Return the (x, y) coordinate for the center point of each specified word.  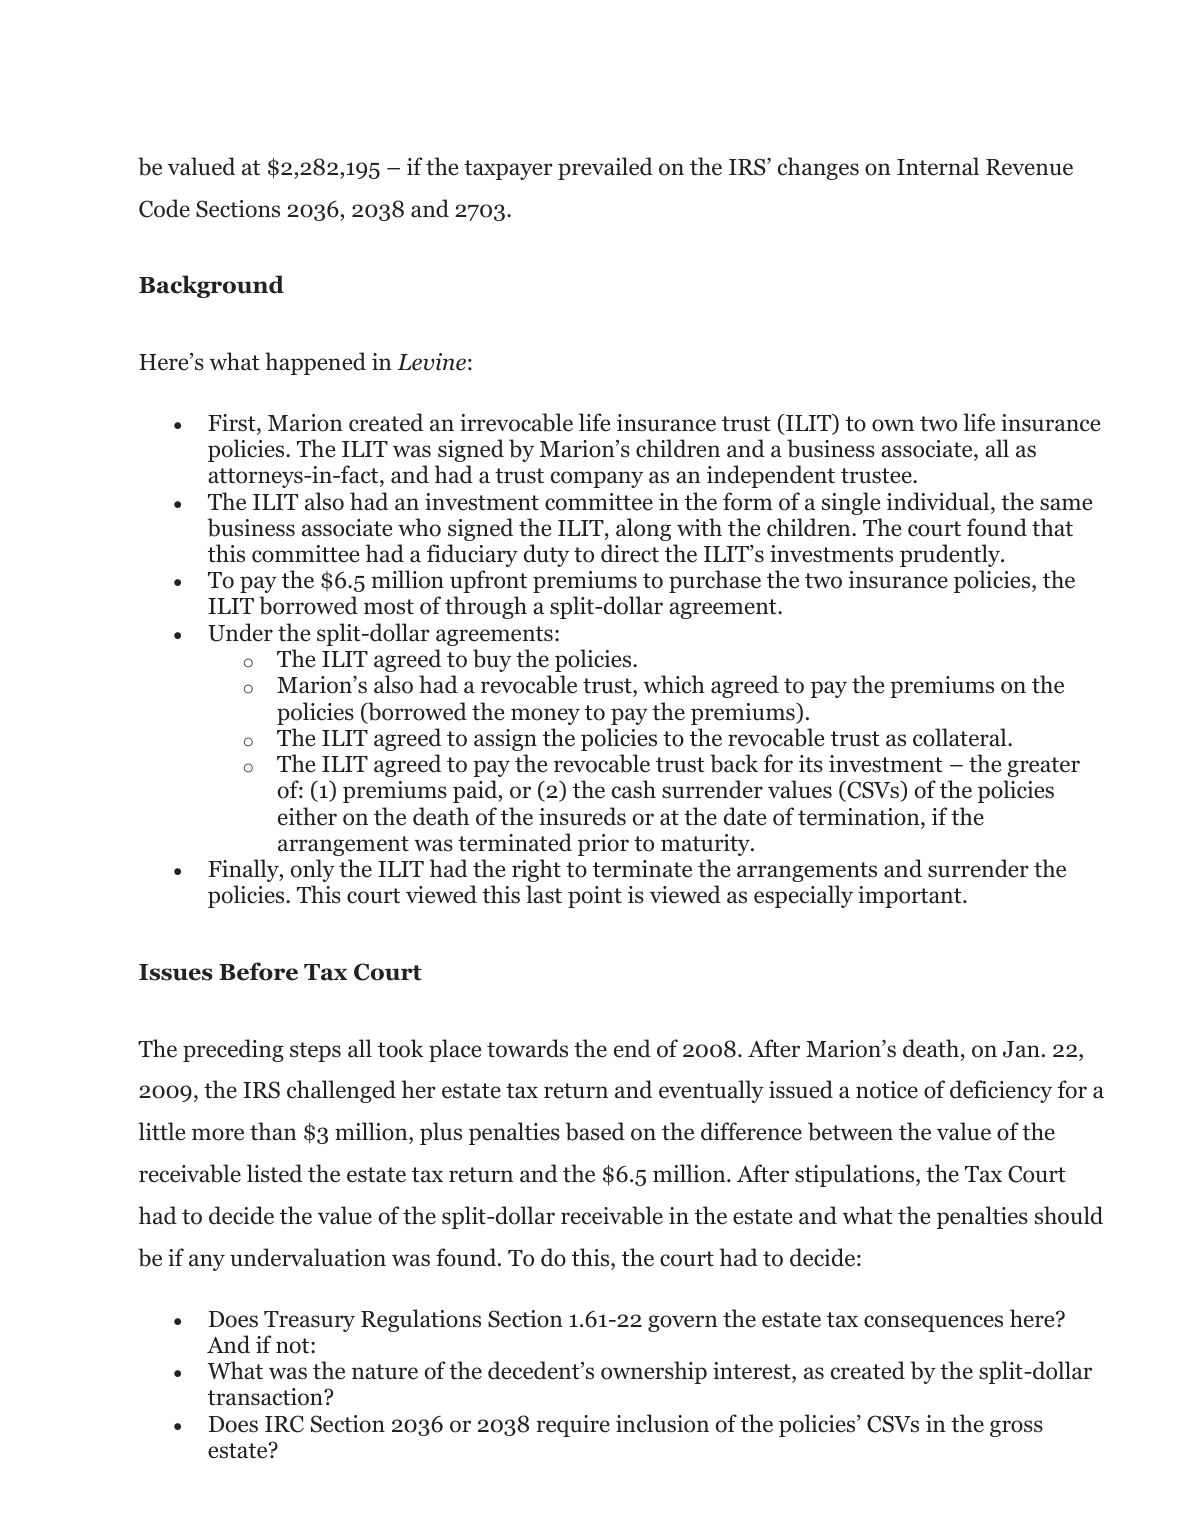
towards (527, 1048)
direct (630, 553)
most (389, 607)
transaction (266, 1397)
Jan (1021, 1049)
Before (258, 971)
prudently (951, 555)
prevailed (605, 168)
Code (164, 208)
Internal (938, 166)
